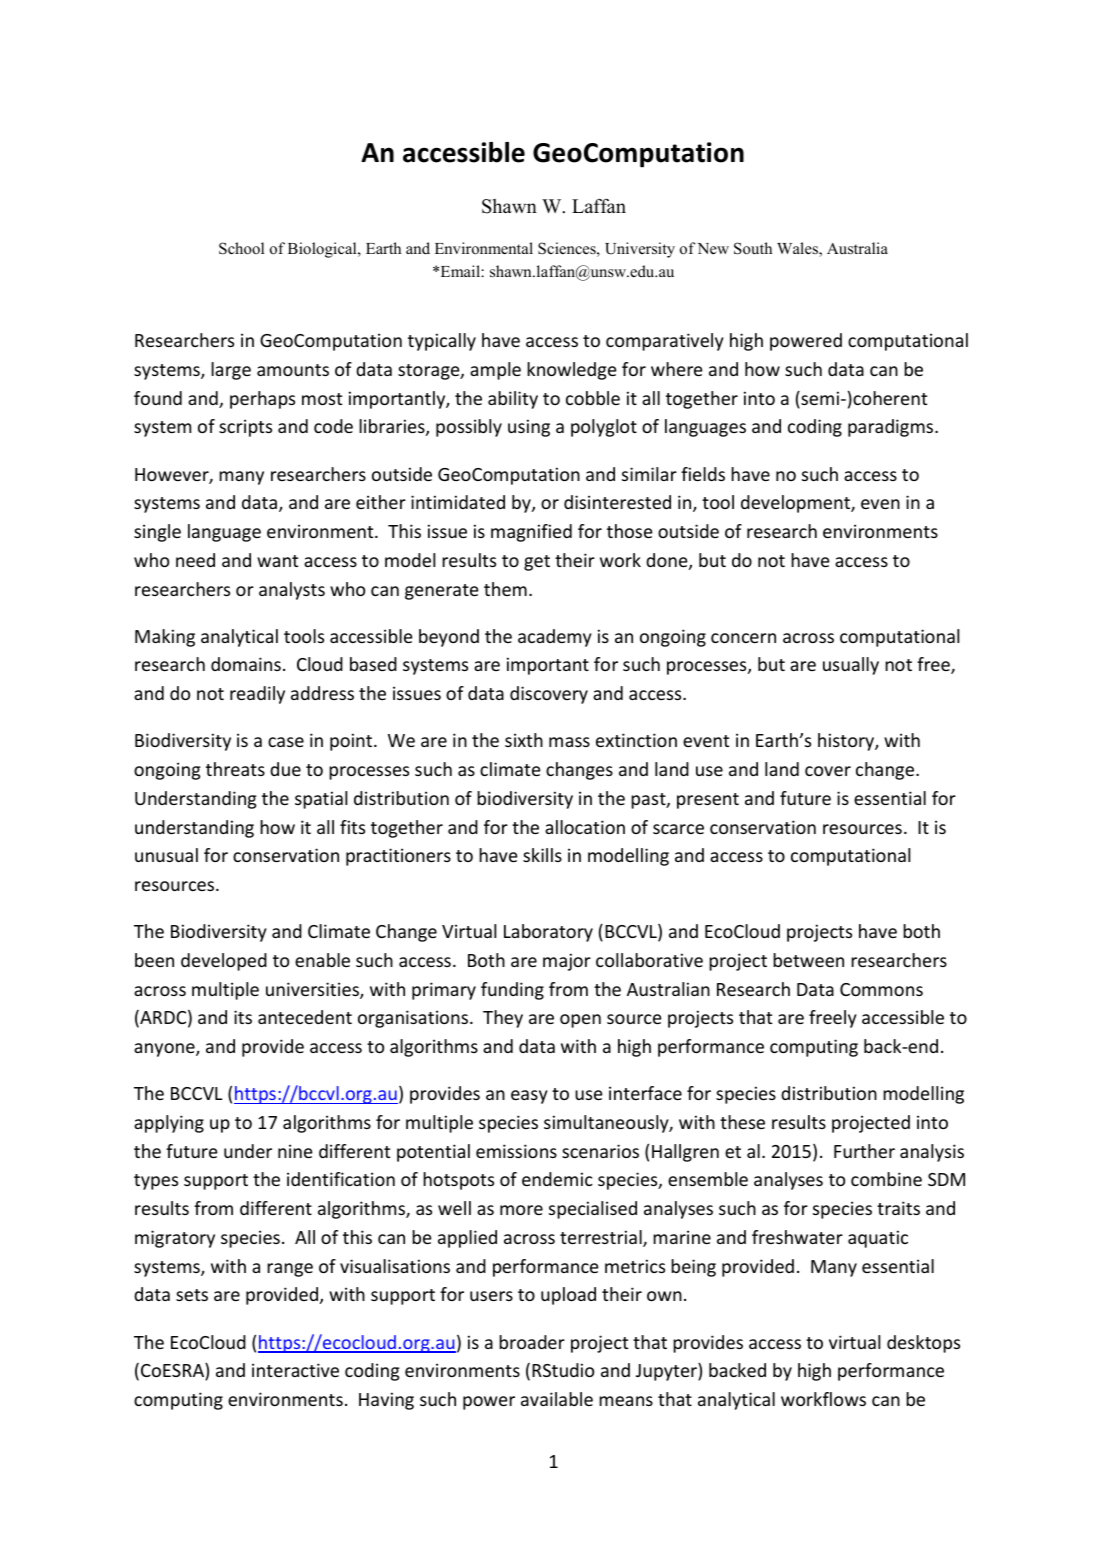 This screenshot has height=1565, width=1107. Describe the element at coordinates (235, 769) in the screenshot. I see `threats` at that location.
